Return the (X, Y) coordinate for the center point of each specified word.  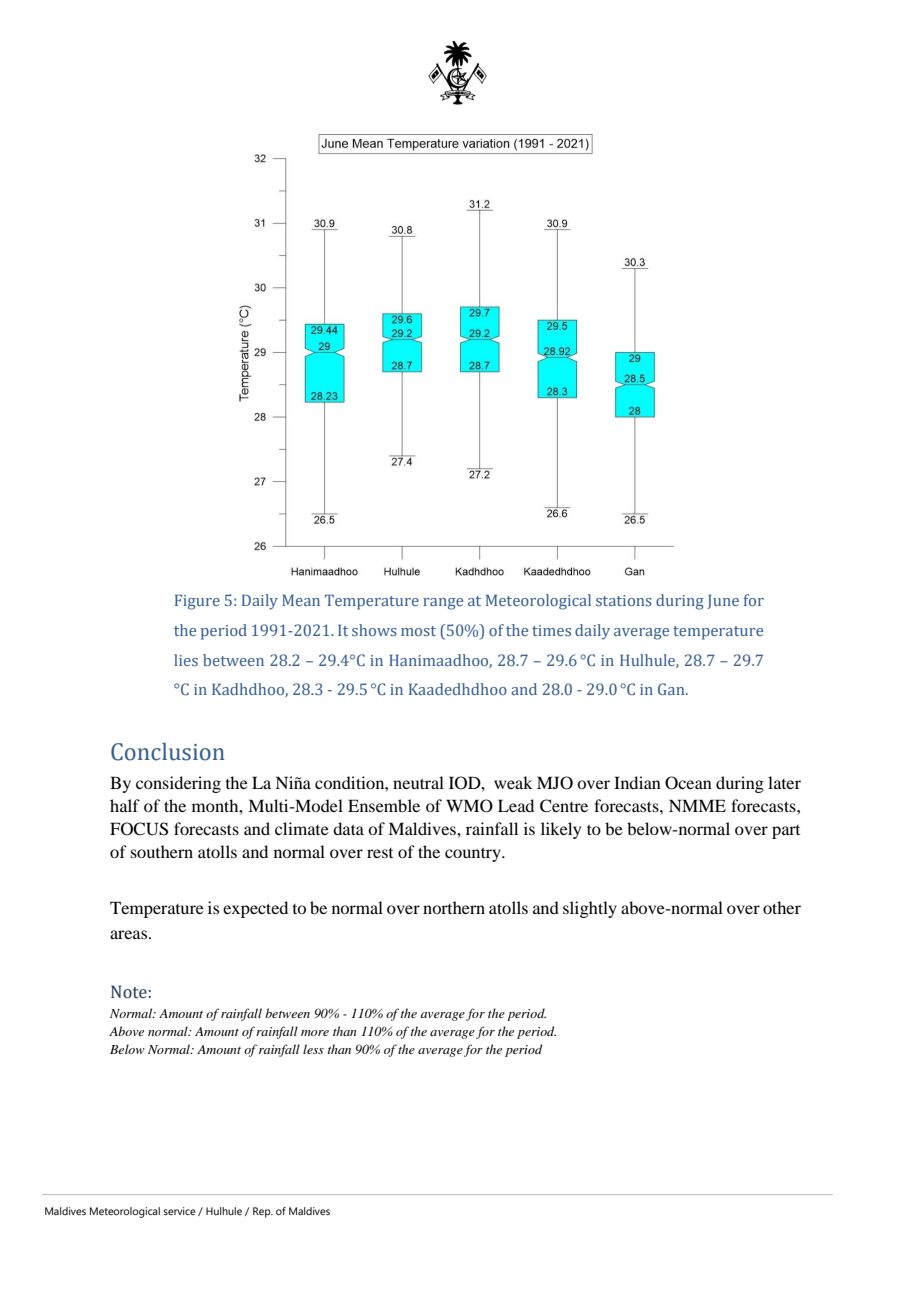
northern (454, 907)
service (179, 1211)
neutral (418, 782)
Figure (197, 602)
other (782, 907)
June (723, 601)
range (443, 604)
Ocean (688, 783)
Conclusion (168, 752)
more (315, 1033)
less (313, 1049)
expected (255, 909)
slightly (590, 909)
